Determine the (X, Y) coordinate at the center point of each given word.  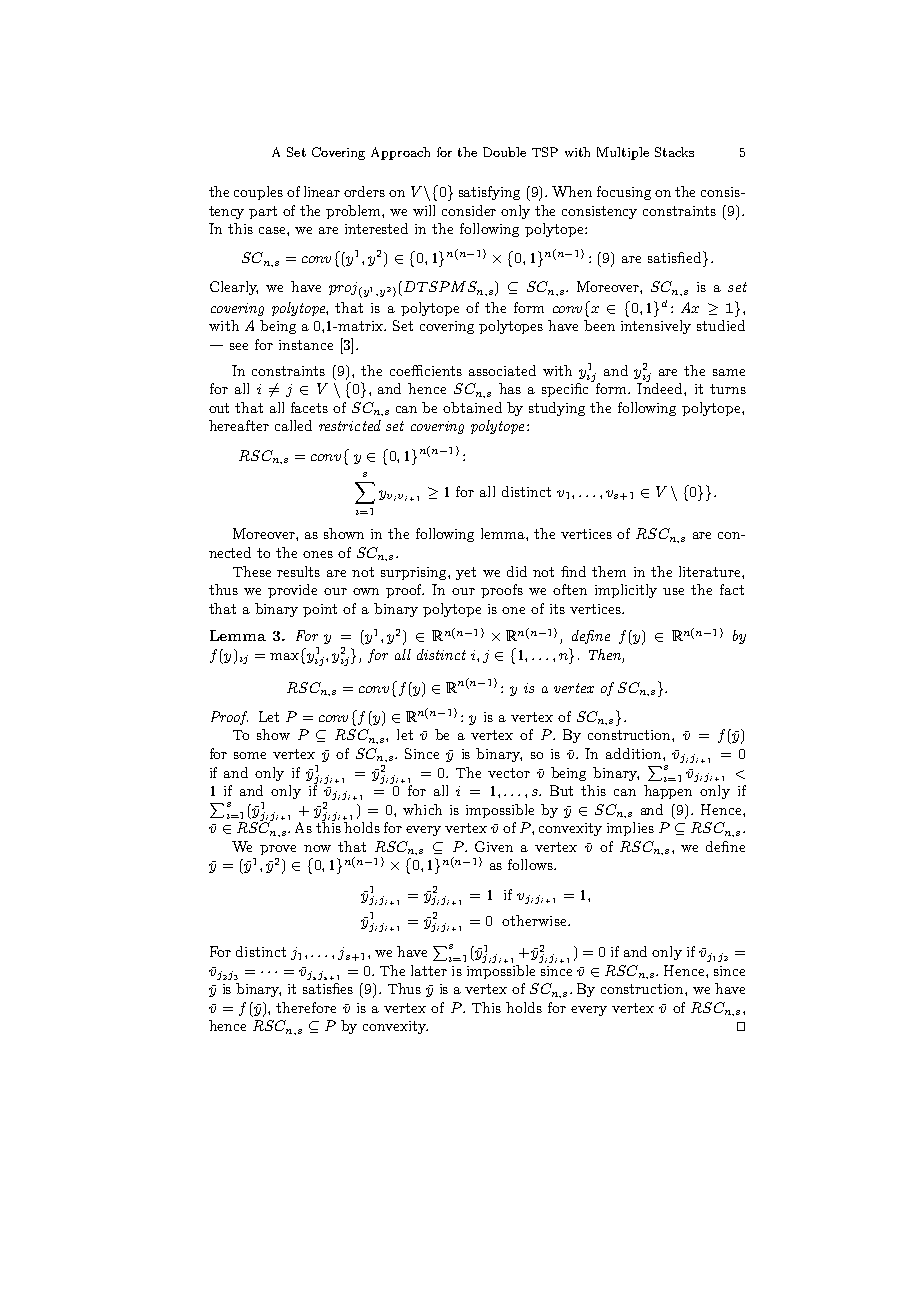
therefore (306, 1007)
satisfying (489, 193)
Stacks (674, 152)
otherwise (535, 920)
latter (429, 970)
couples (258, 193)
